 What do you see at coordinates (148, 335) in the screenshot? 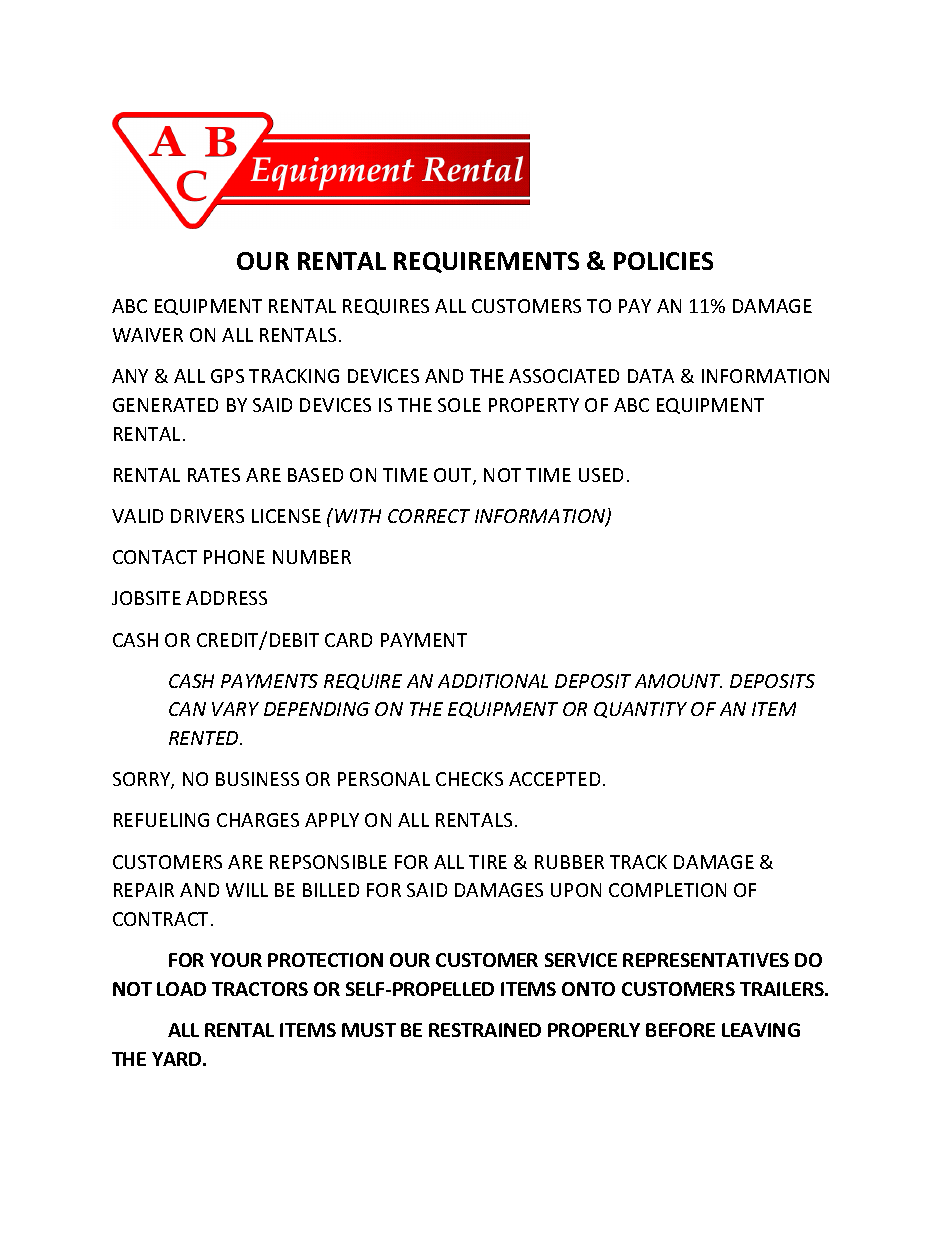
I see `WAIVER` at bounding box center [148, 335].
